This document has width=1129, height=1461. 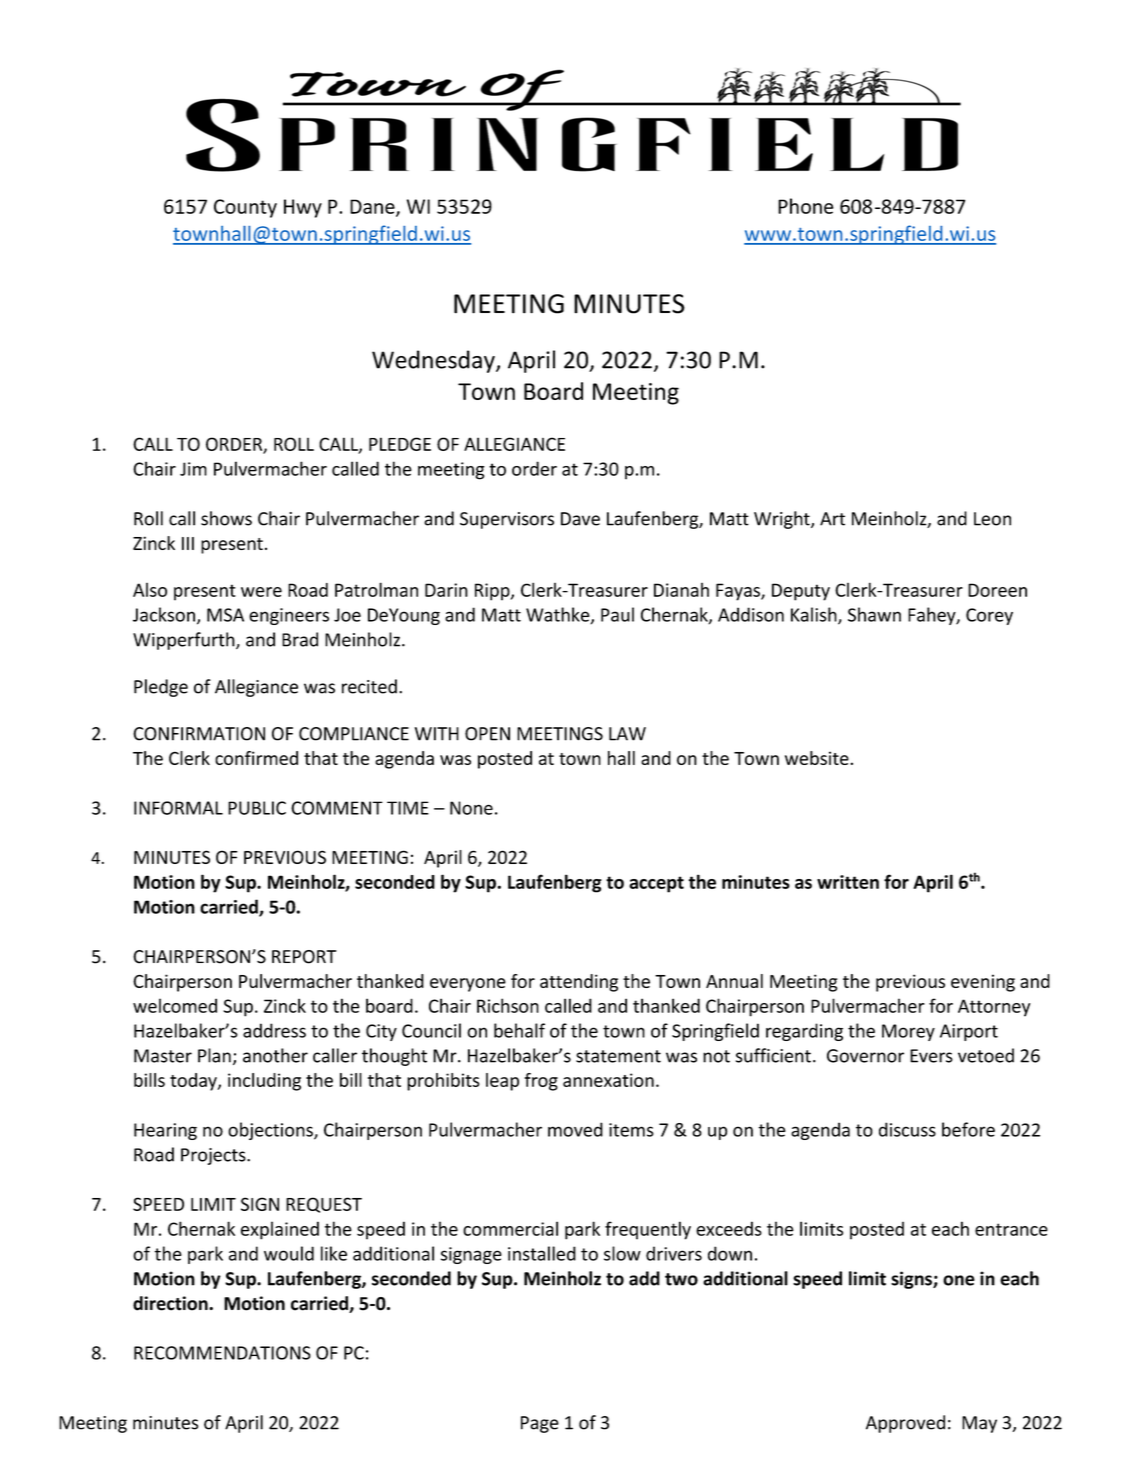 What do you see at coordinates (617, 614) in the document?
I see `Paul` at bounding box center [617, 614].
